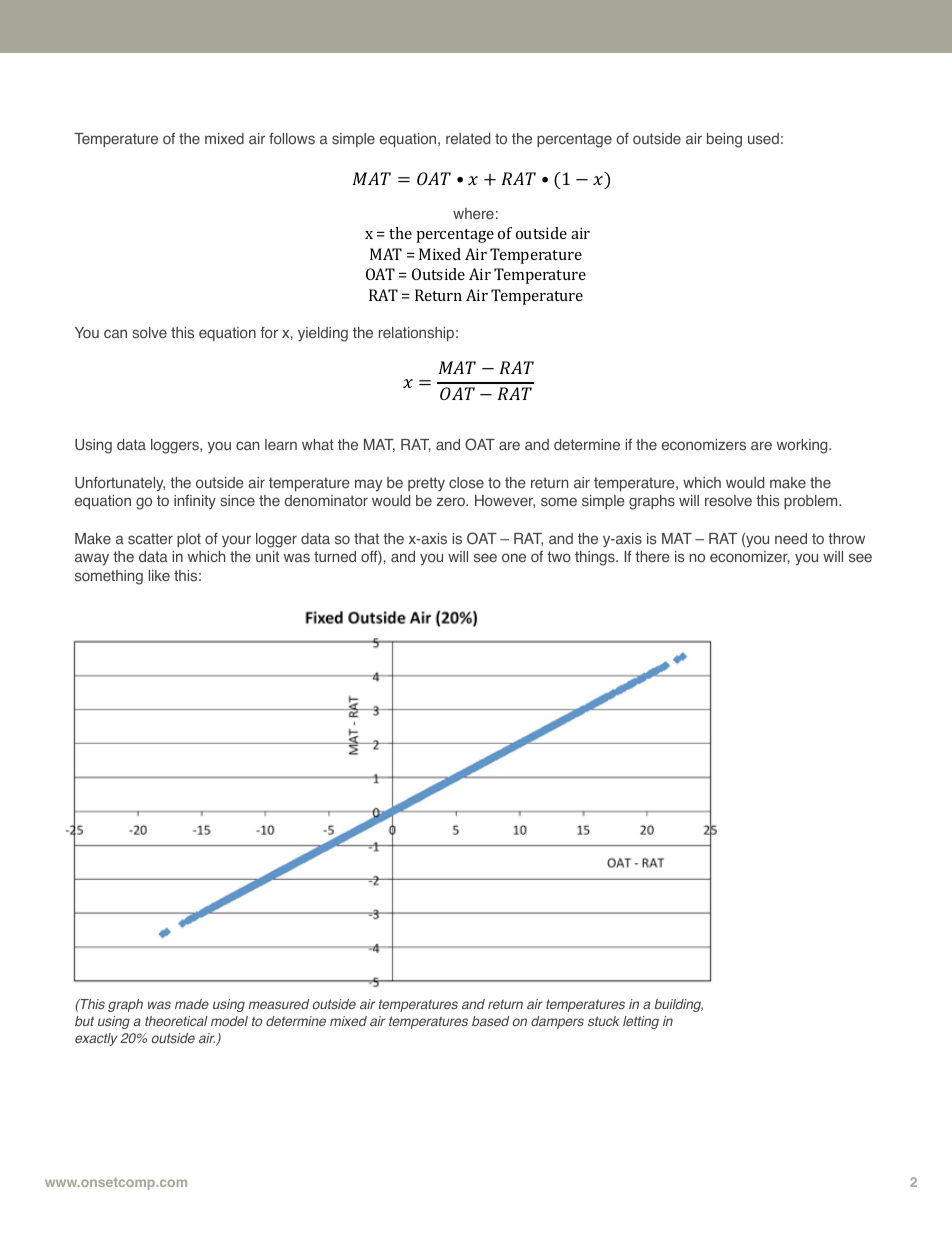 This image has height=1233, width=952. I want to click on problem, so click(812, 502).
